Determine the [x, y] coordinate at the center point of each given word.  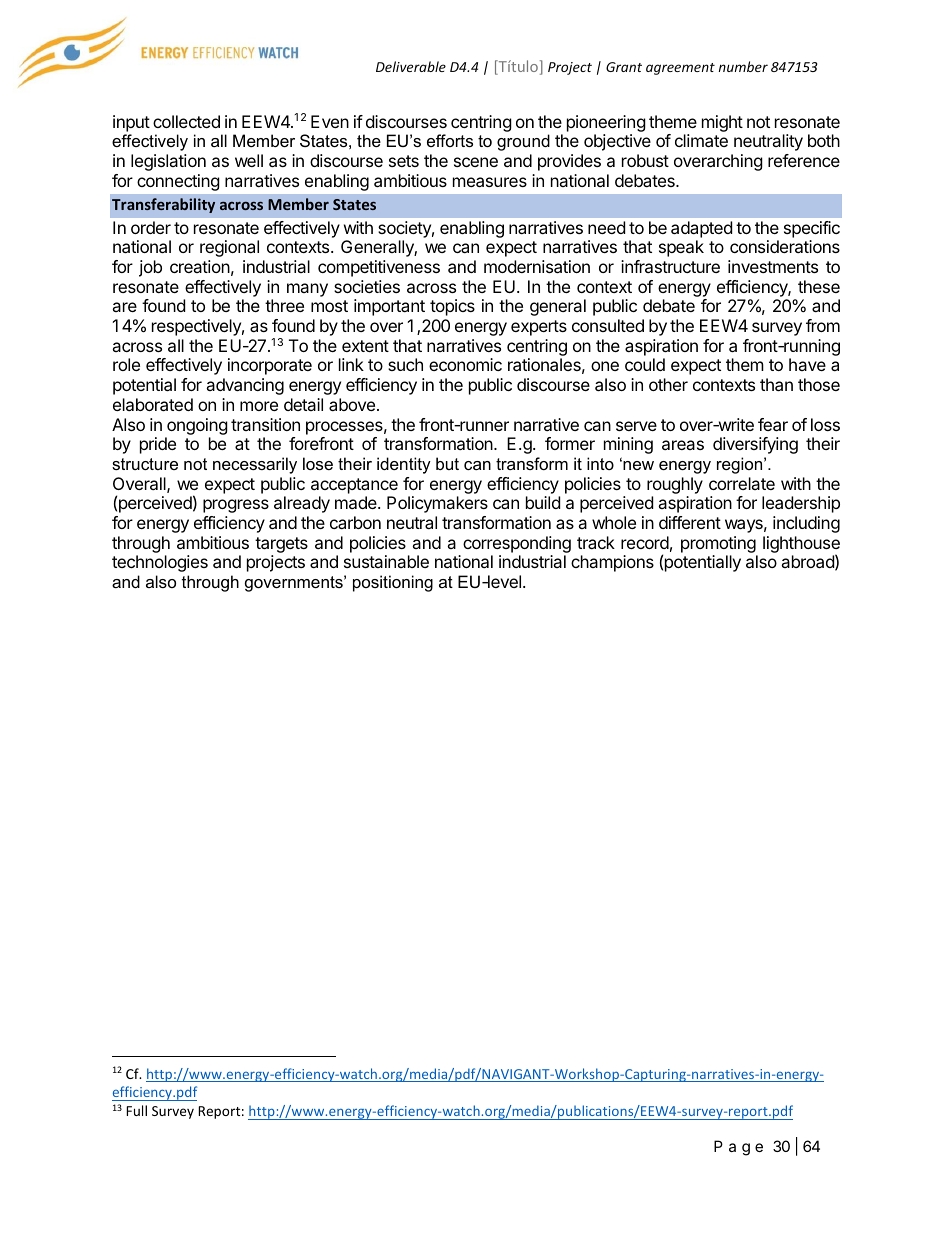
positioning [393, 583]
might [722, 123]
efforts [450, 140]
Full [136, 1110]
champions [612, 563]
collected [186, 121]
